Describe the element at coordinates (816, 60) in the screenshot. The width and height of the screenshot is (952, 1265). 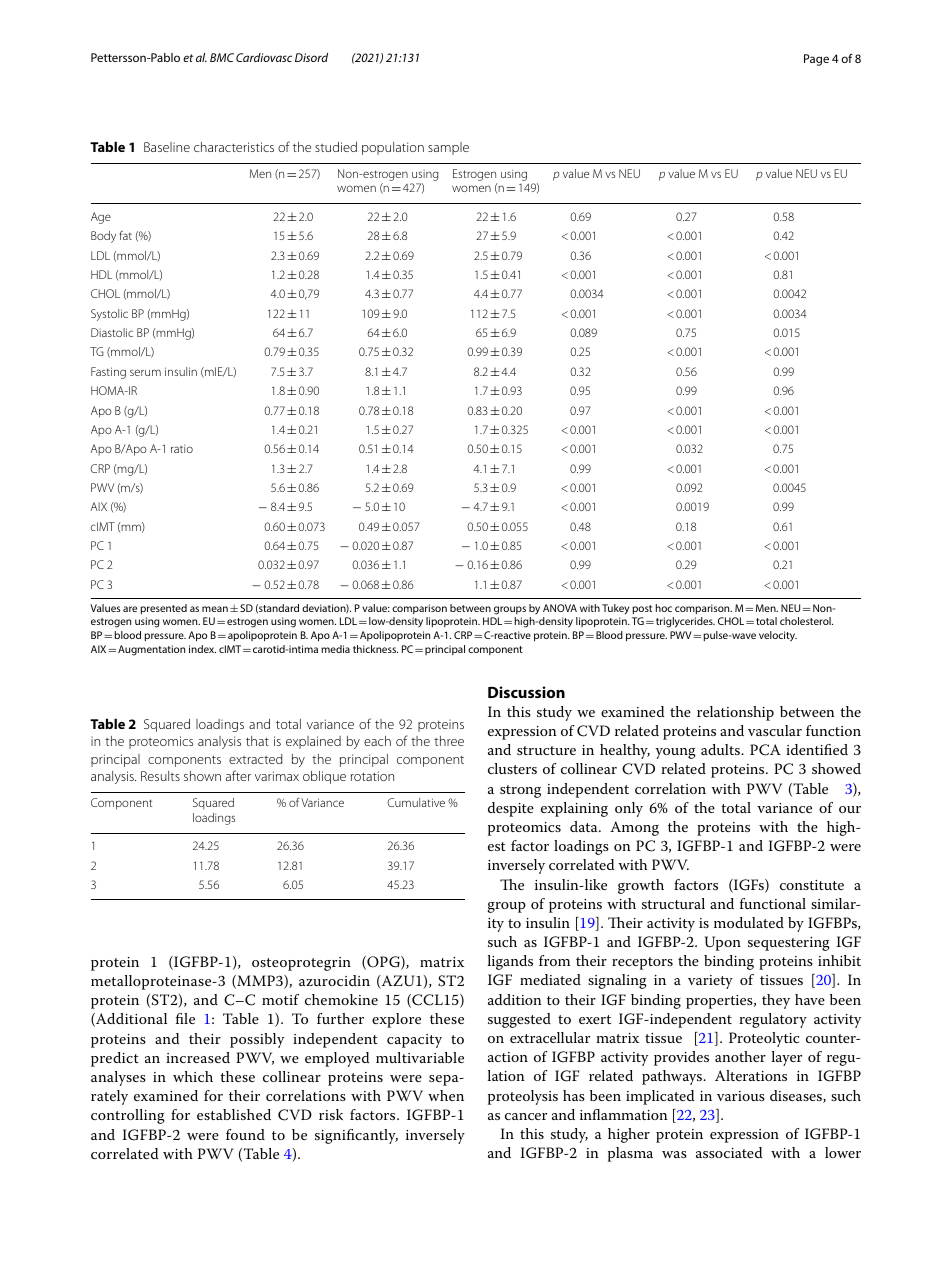
I see `Page` at that location.
